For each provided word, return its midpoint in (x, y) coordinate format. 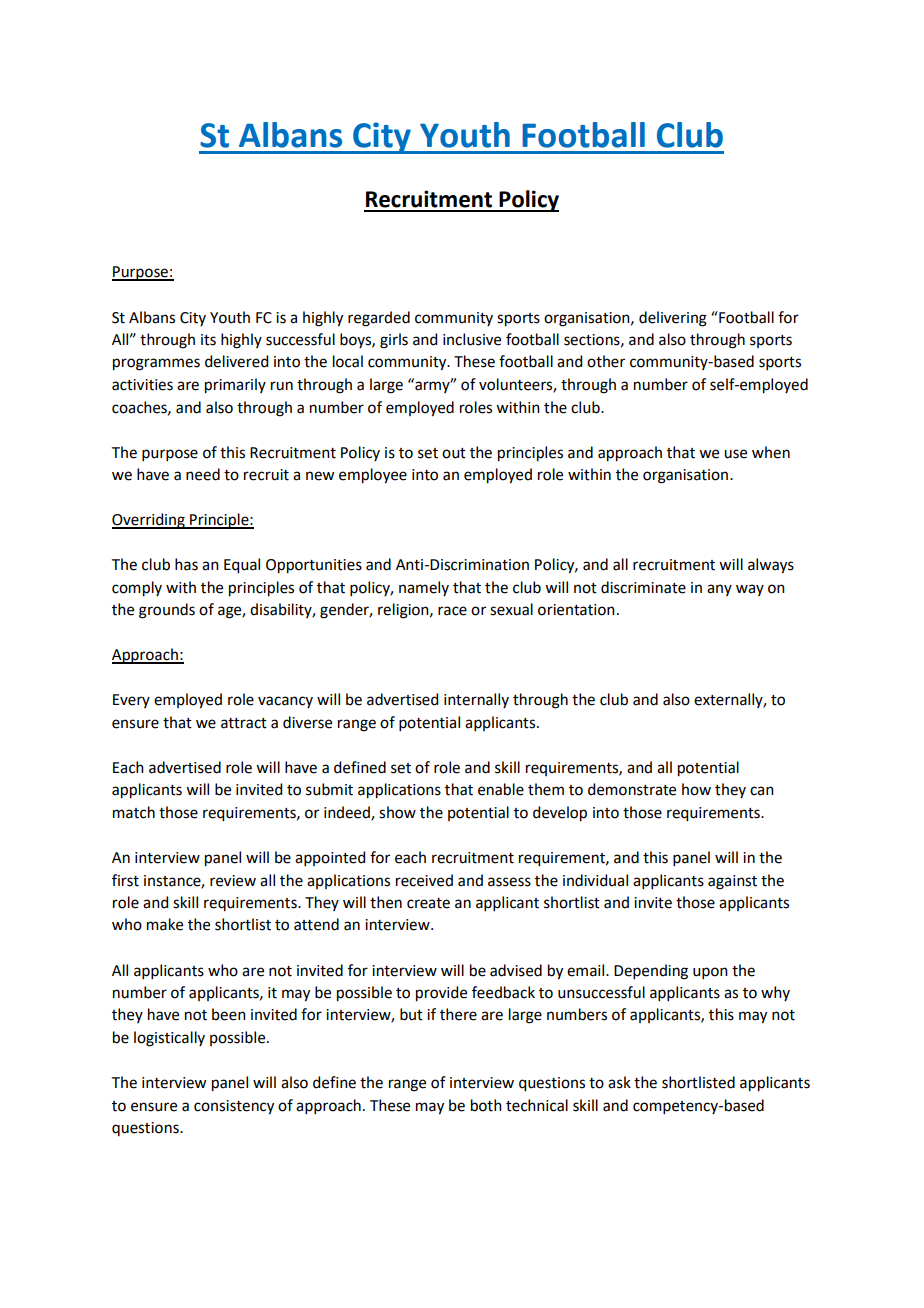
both (486, 1105)
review (233, 881)
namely (424, 588)
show (397, 812)
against (732, 882)
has (186, 564)
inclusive (472, 339)
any (719, 590)
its (208, 340)
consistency (234, 1107)
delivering (673, 319)
